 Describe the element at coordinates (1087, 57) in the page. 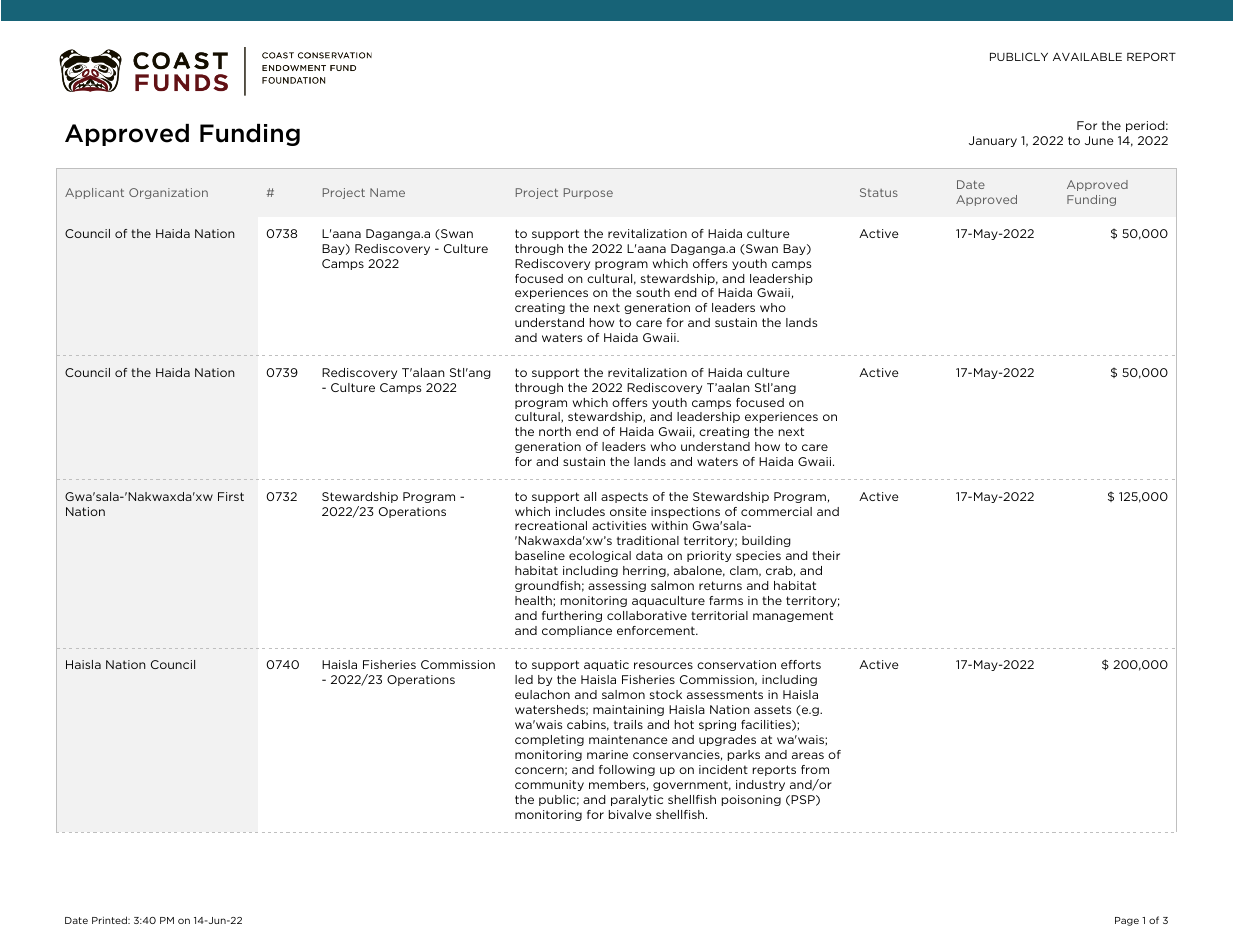

I see `AVAILABLE` at that location.
